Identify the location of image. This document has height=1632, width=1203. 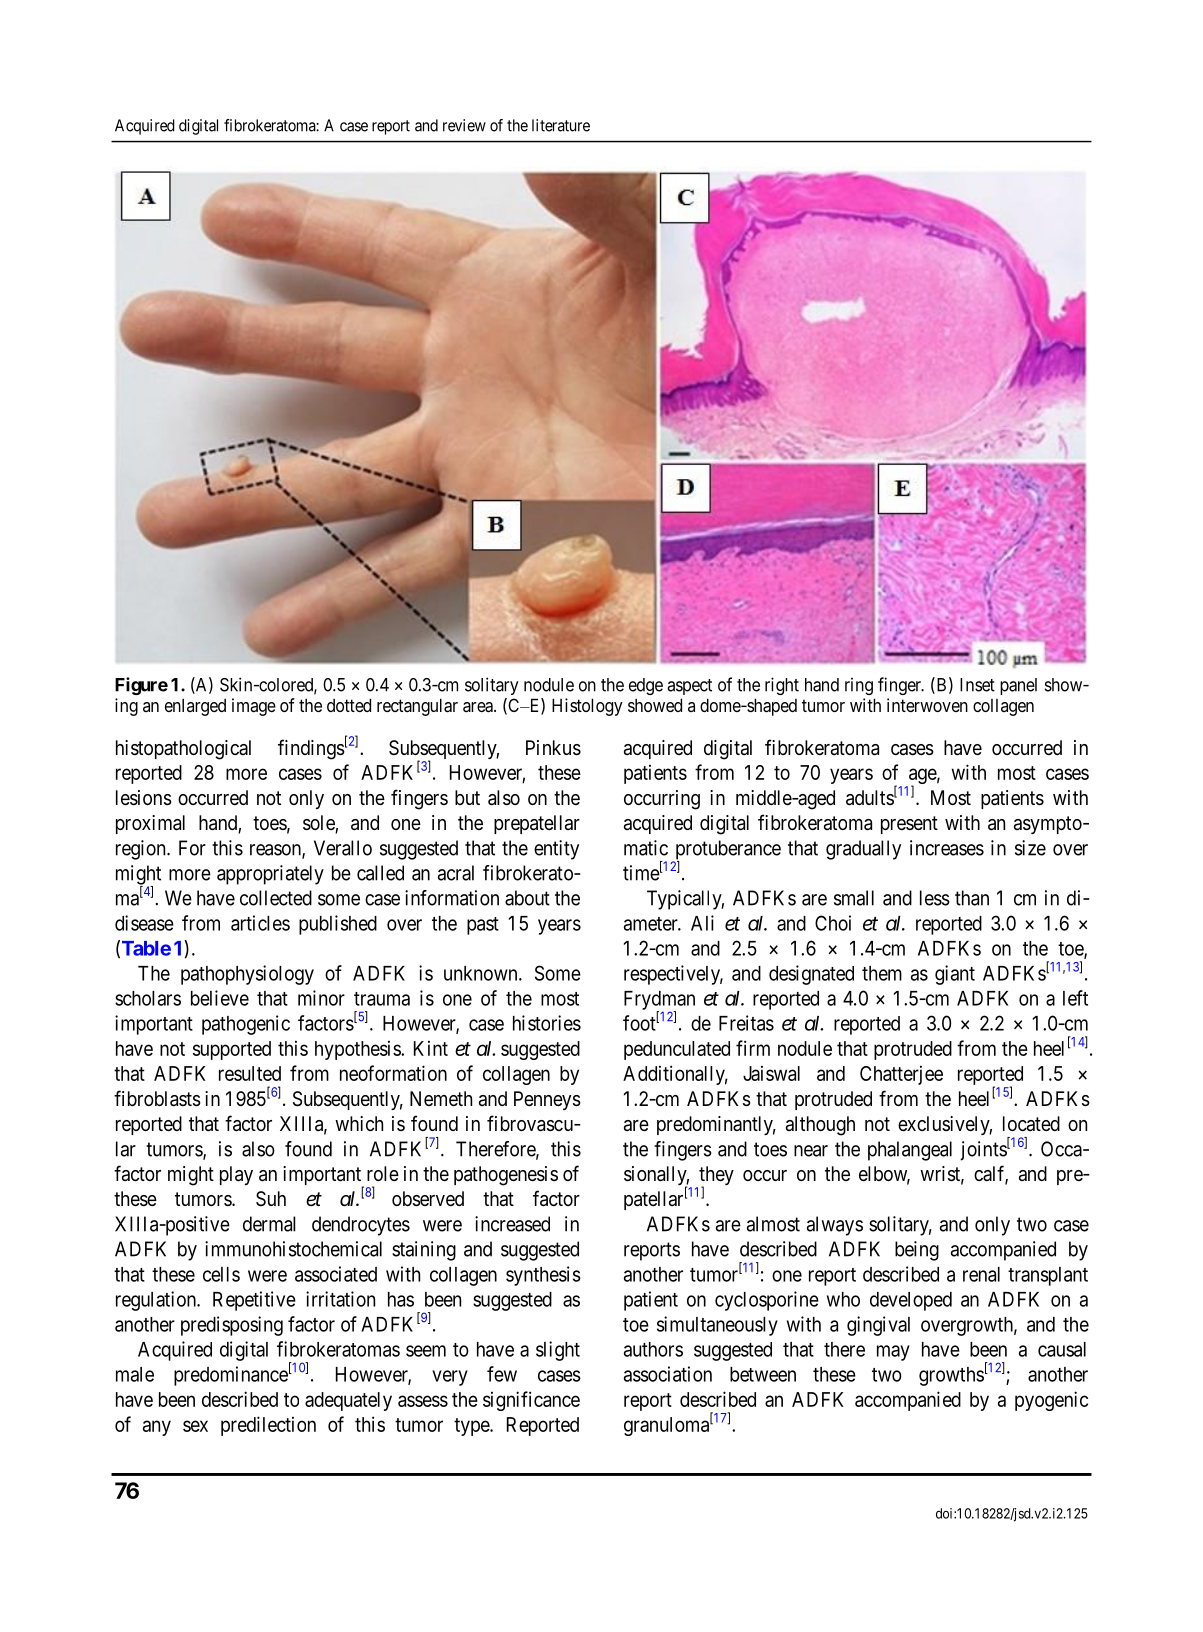
(254, 707).
